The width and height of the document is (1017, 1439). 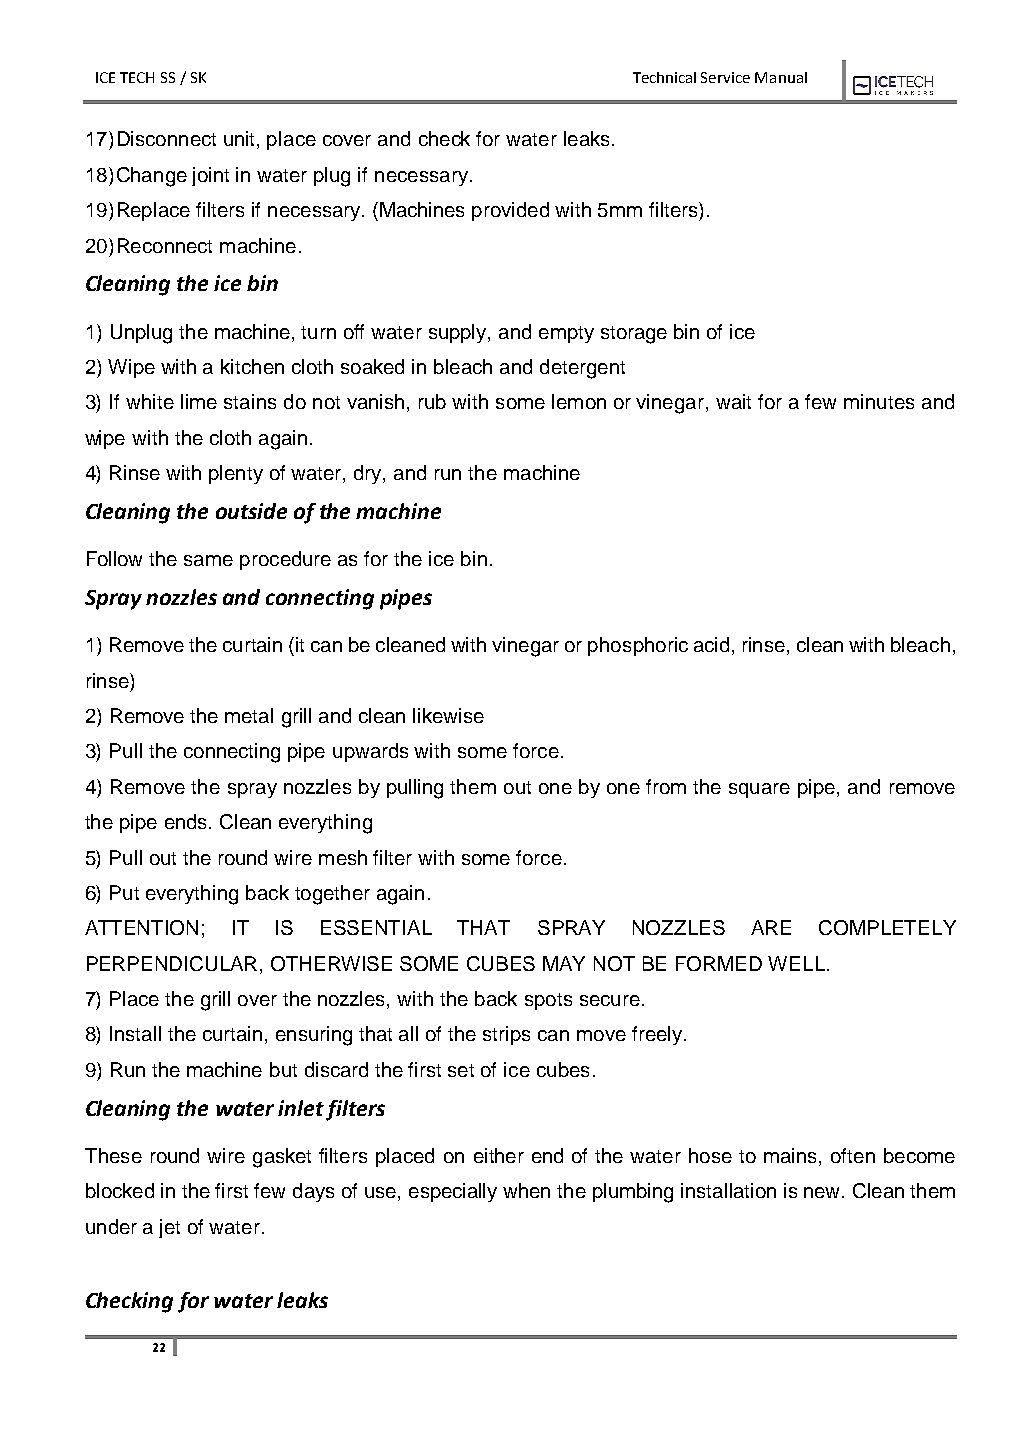 What do you see at coordinates (241, 140) in the document?
I see `unit` at bounding box center [241, 140].
